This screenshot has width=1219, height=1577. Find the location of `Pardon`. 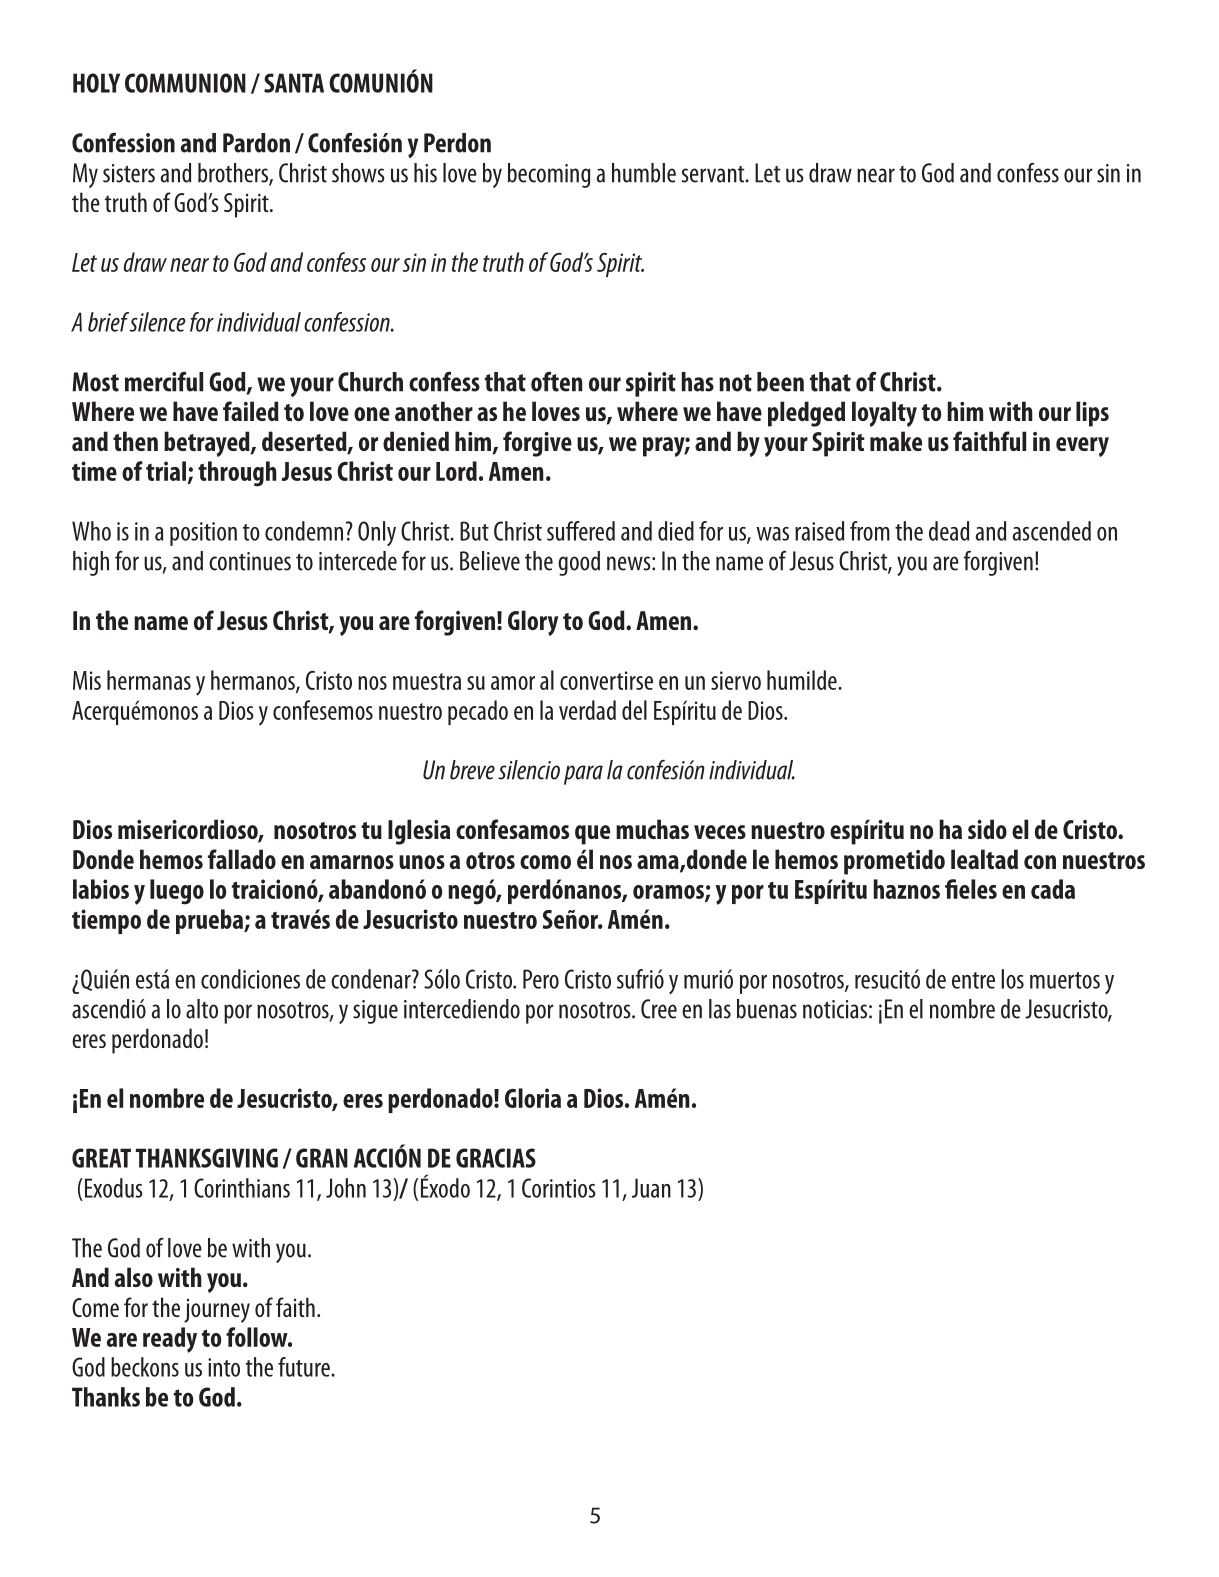

Pardon is located at coordinates (256, 143).
